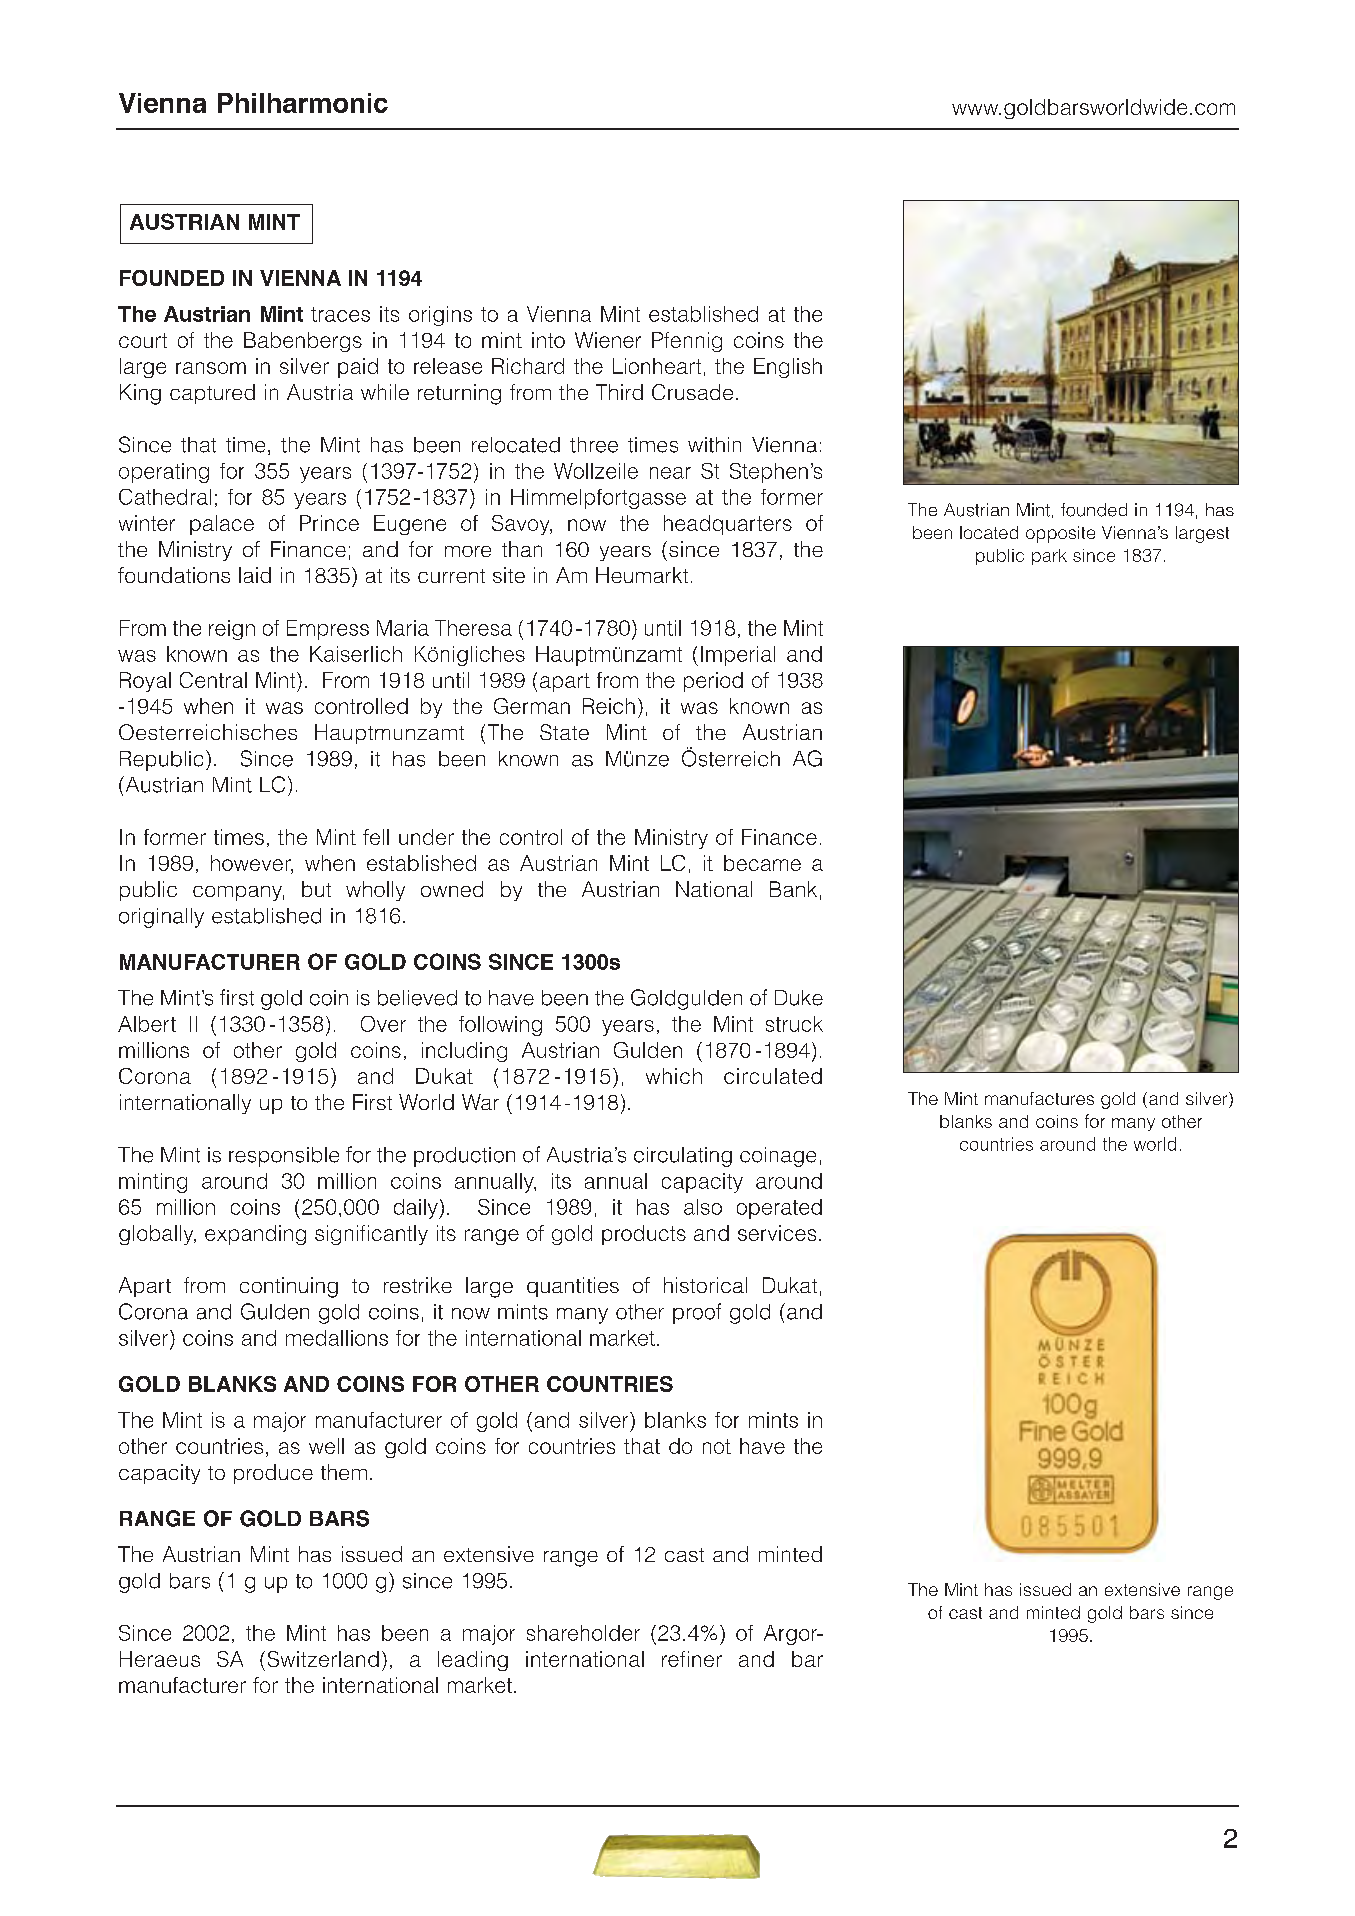 The width and height of the page is (1355, 1916). What do you see at coordinates (793, 889) in the page?
I see `Bank` at bounding box center [793, 889].
